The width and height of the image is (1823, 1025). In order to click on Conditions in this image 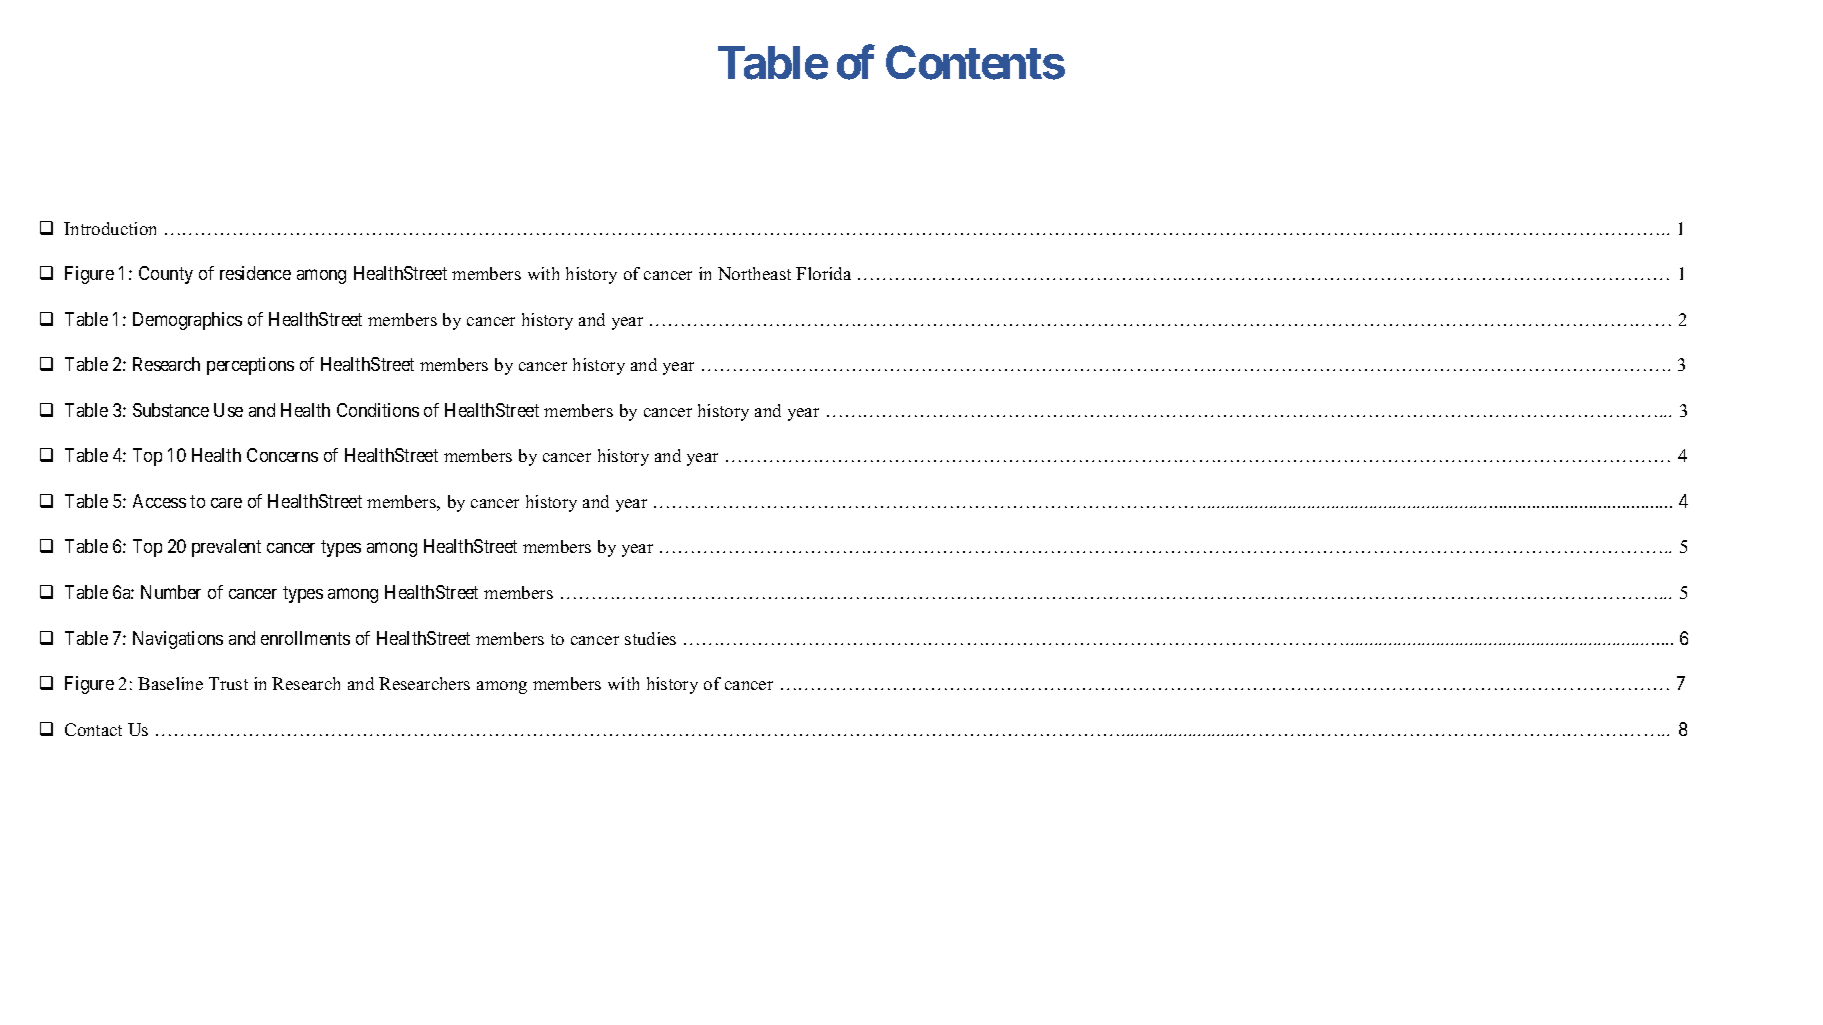, I will do `click(378, 410)`.
